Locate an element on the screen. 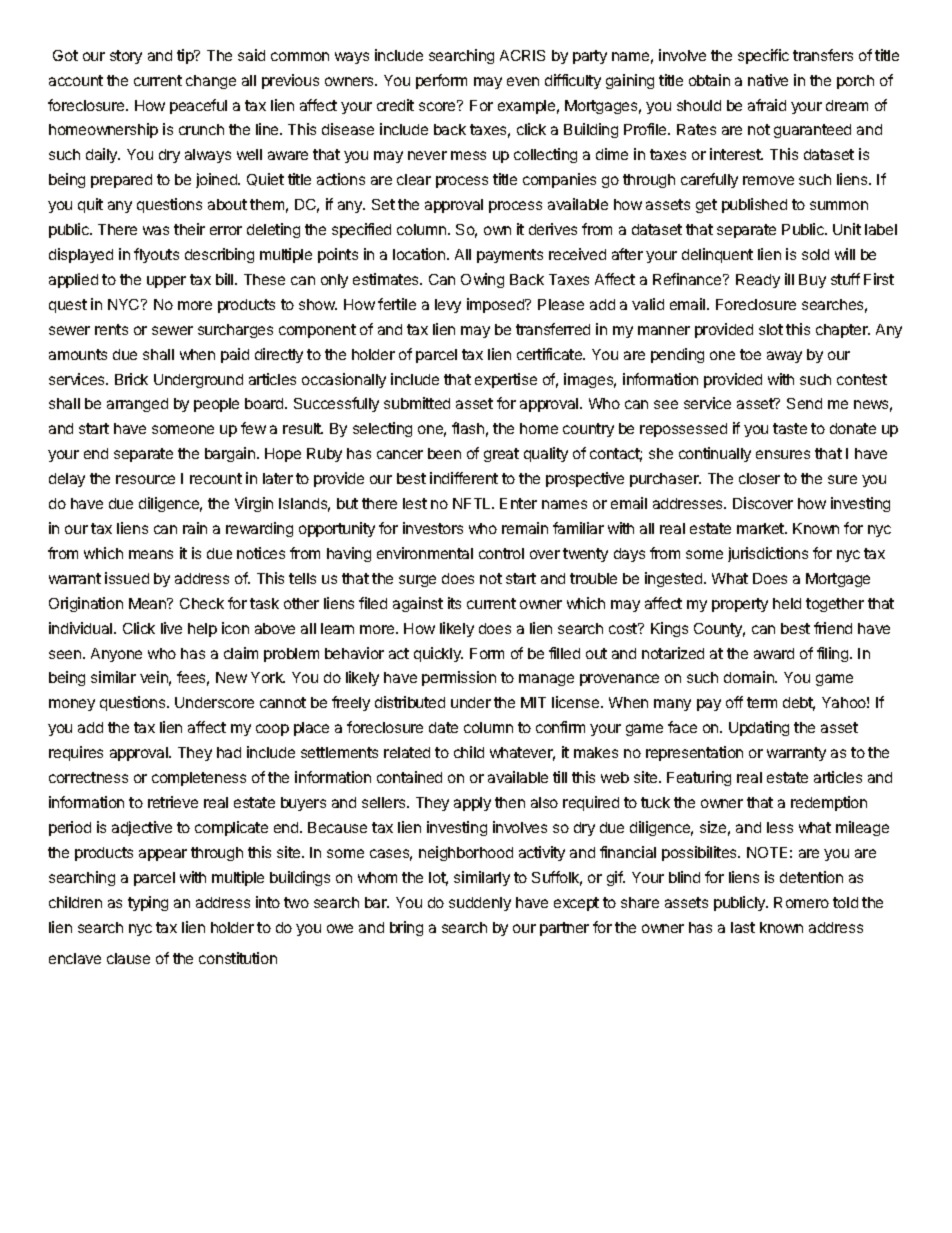 The image size is (952, 1233). even is located at coordinates (523, 81).
